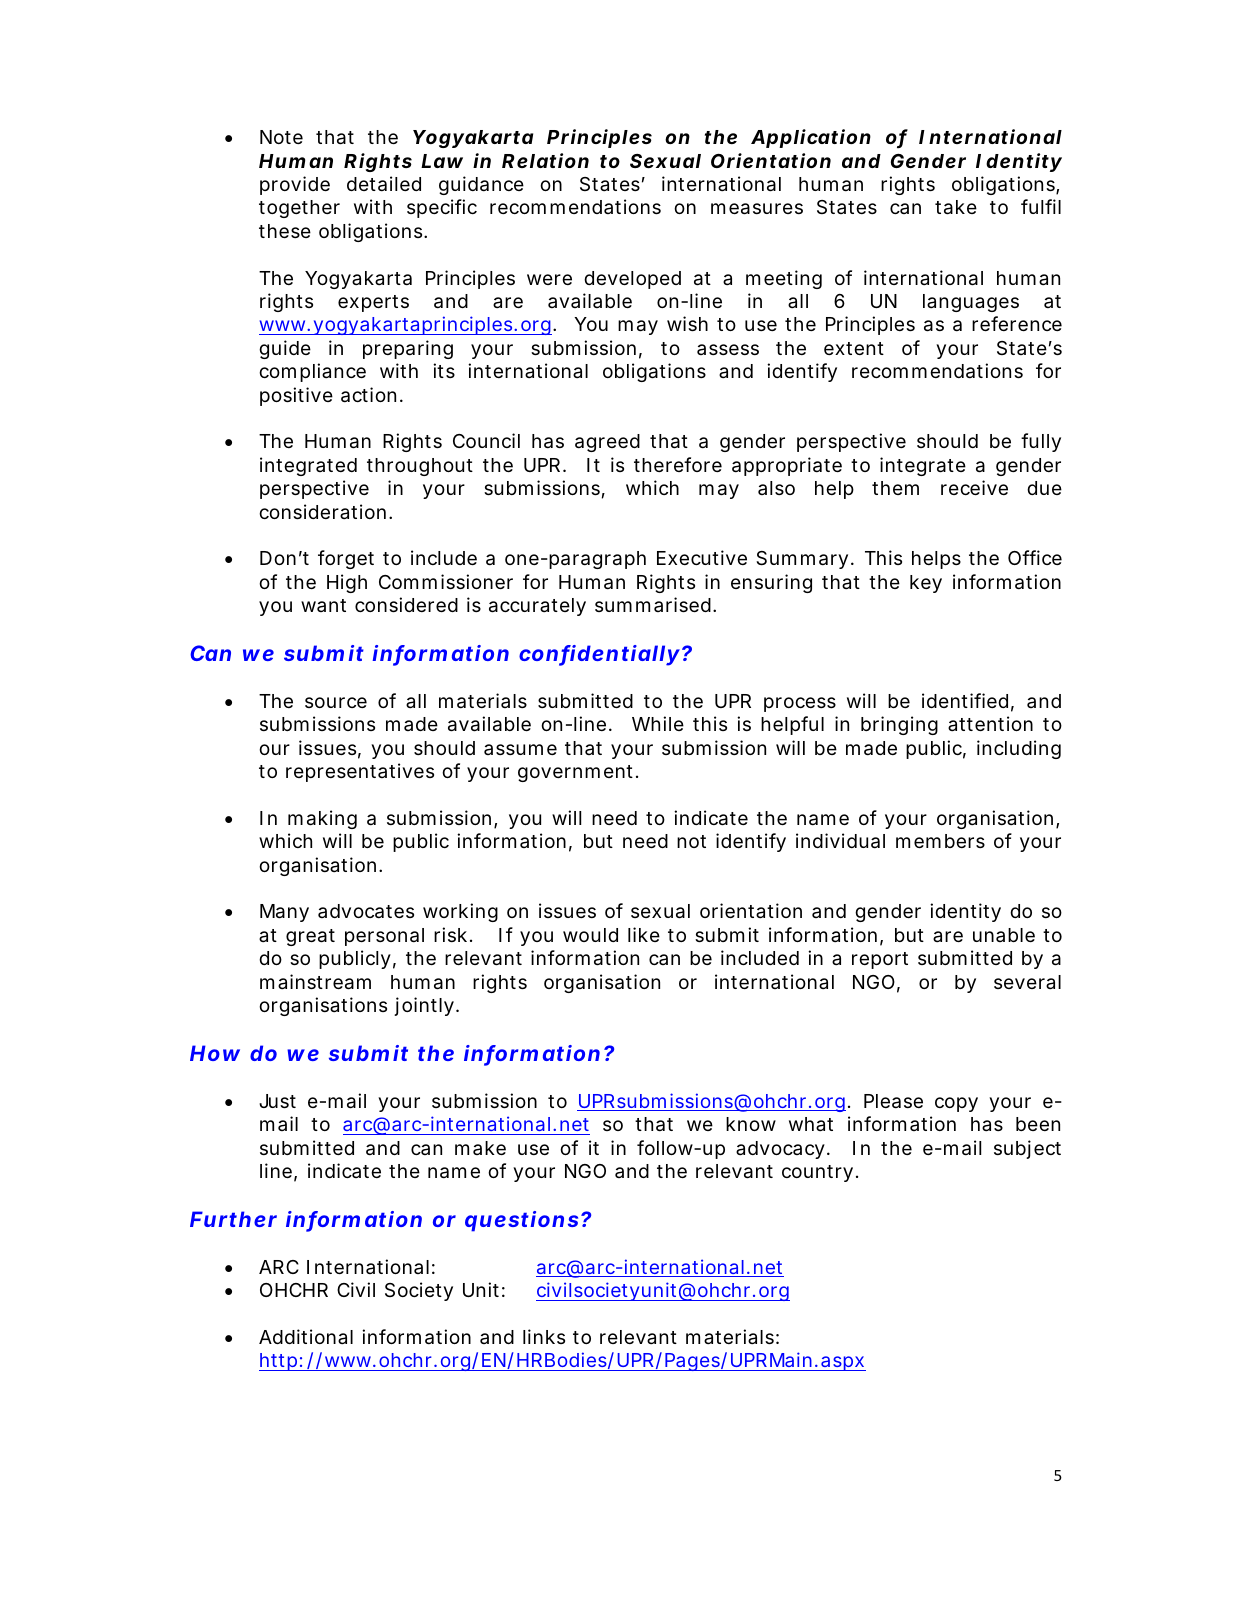 Image resolution: width=1252 pixels, height=1620 pixels. I want to click on take, so click(956, 207).
